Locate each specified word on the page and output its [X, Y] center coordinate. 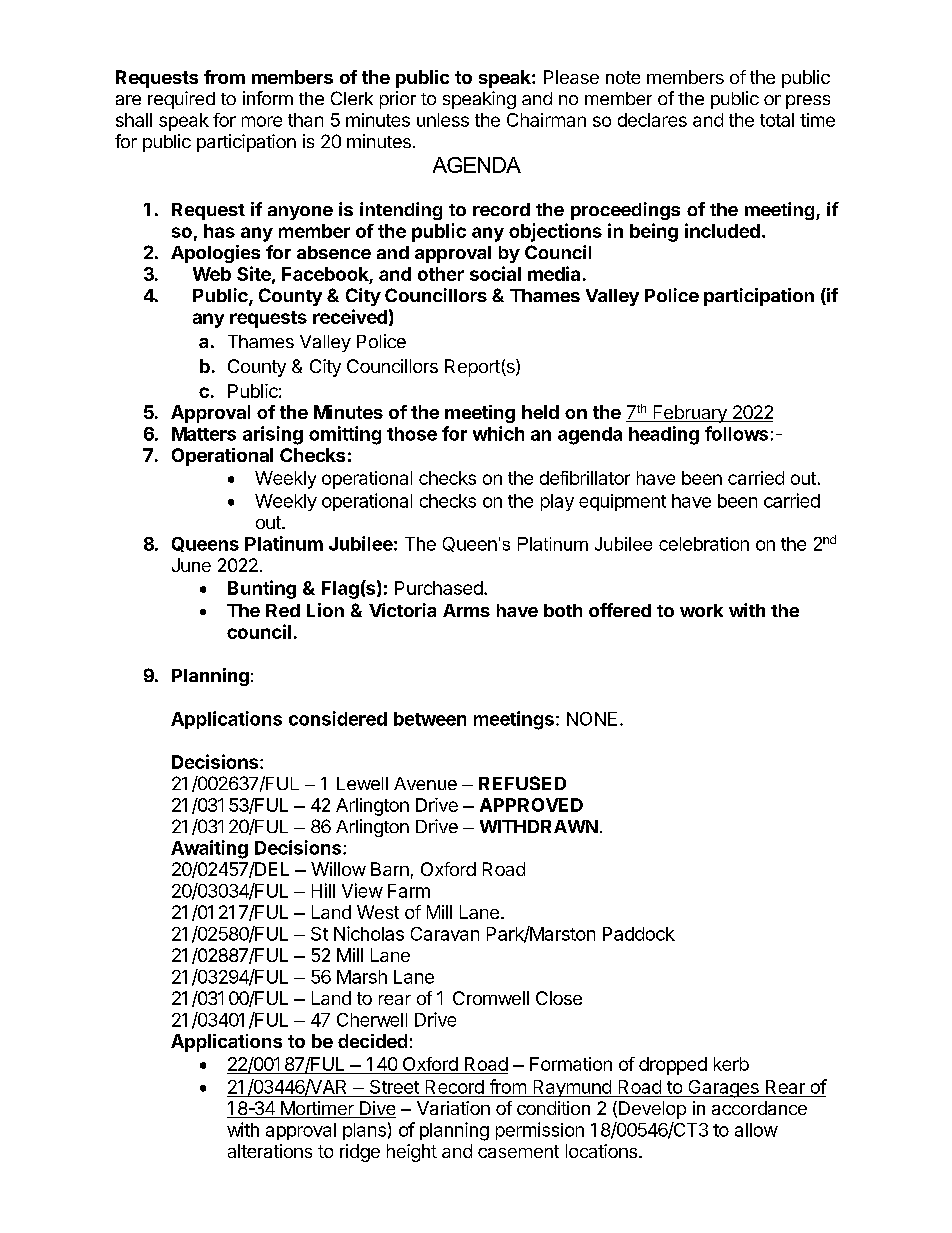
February [690, 414]
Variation [453, 1108]
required [181, 100]
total [777, 120]
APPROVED [531, 805]
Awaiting [209, 849]
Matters [204, 434]
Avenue [425, 783]
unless [443, 120]
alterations [270, 1151]
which [498, 433]
